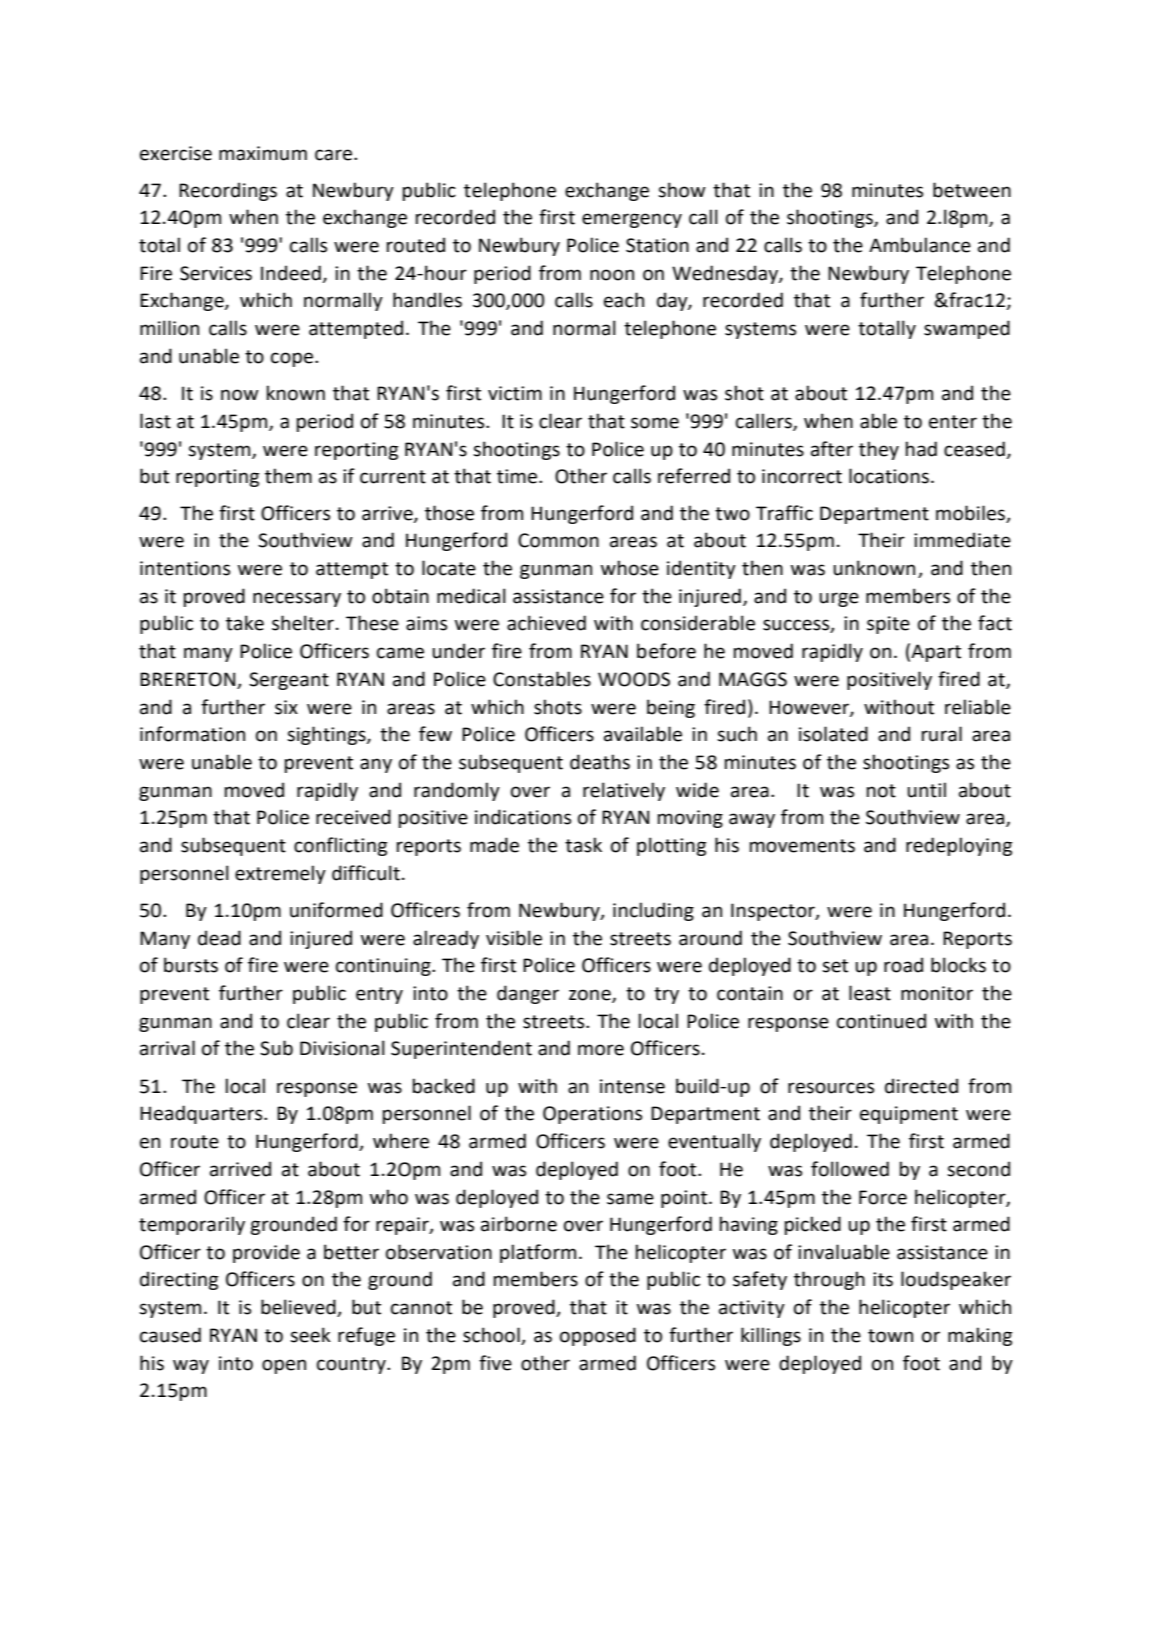  Describe the element at coordinates (288, 476) in the document. I see `them` at that location.
